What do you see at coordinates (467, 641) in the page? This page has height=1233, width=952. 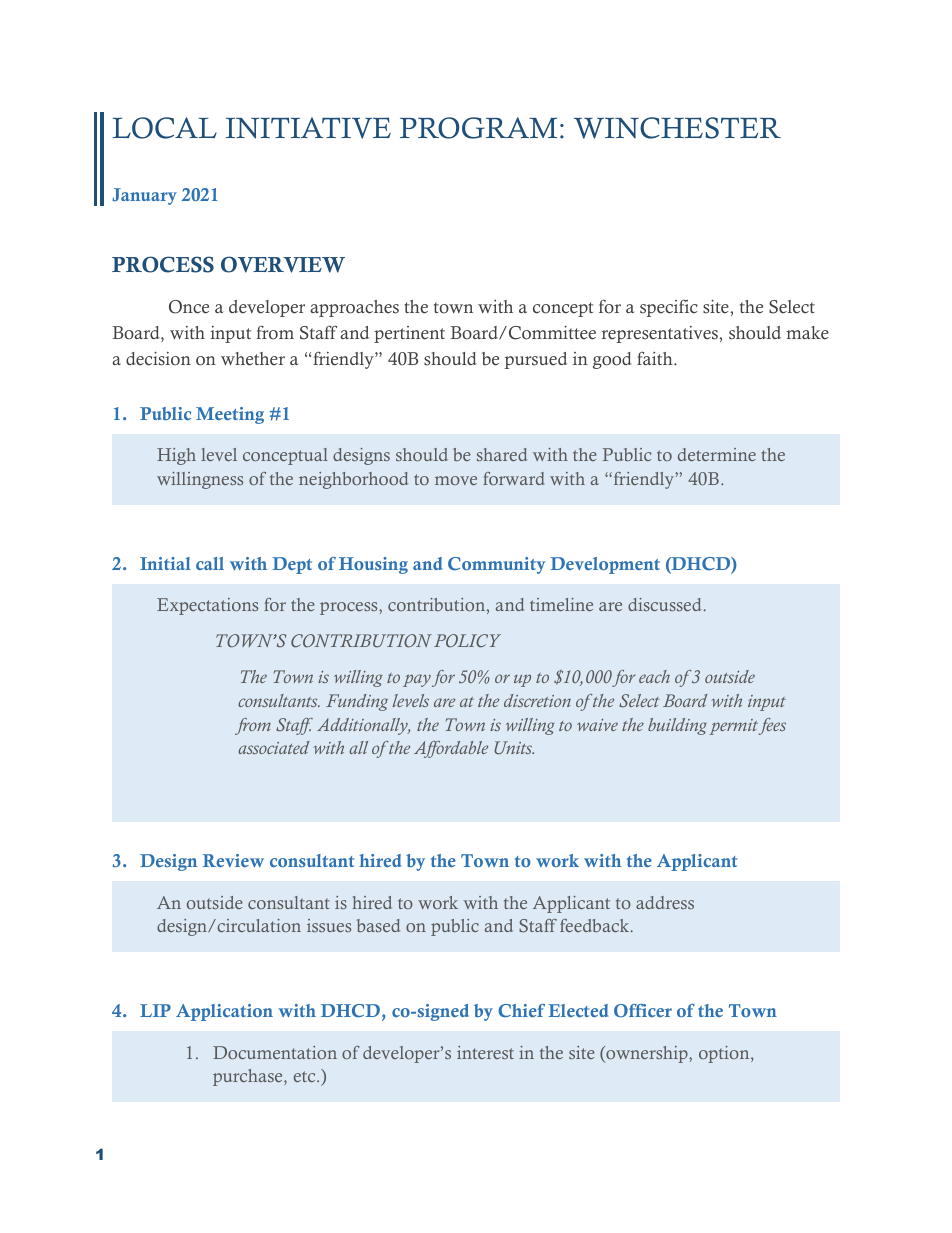 I see `POLICY` at bounding box center [467, 641].
